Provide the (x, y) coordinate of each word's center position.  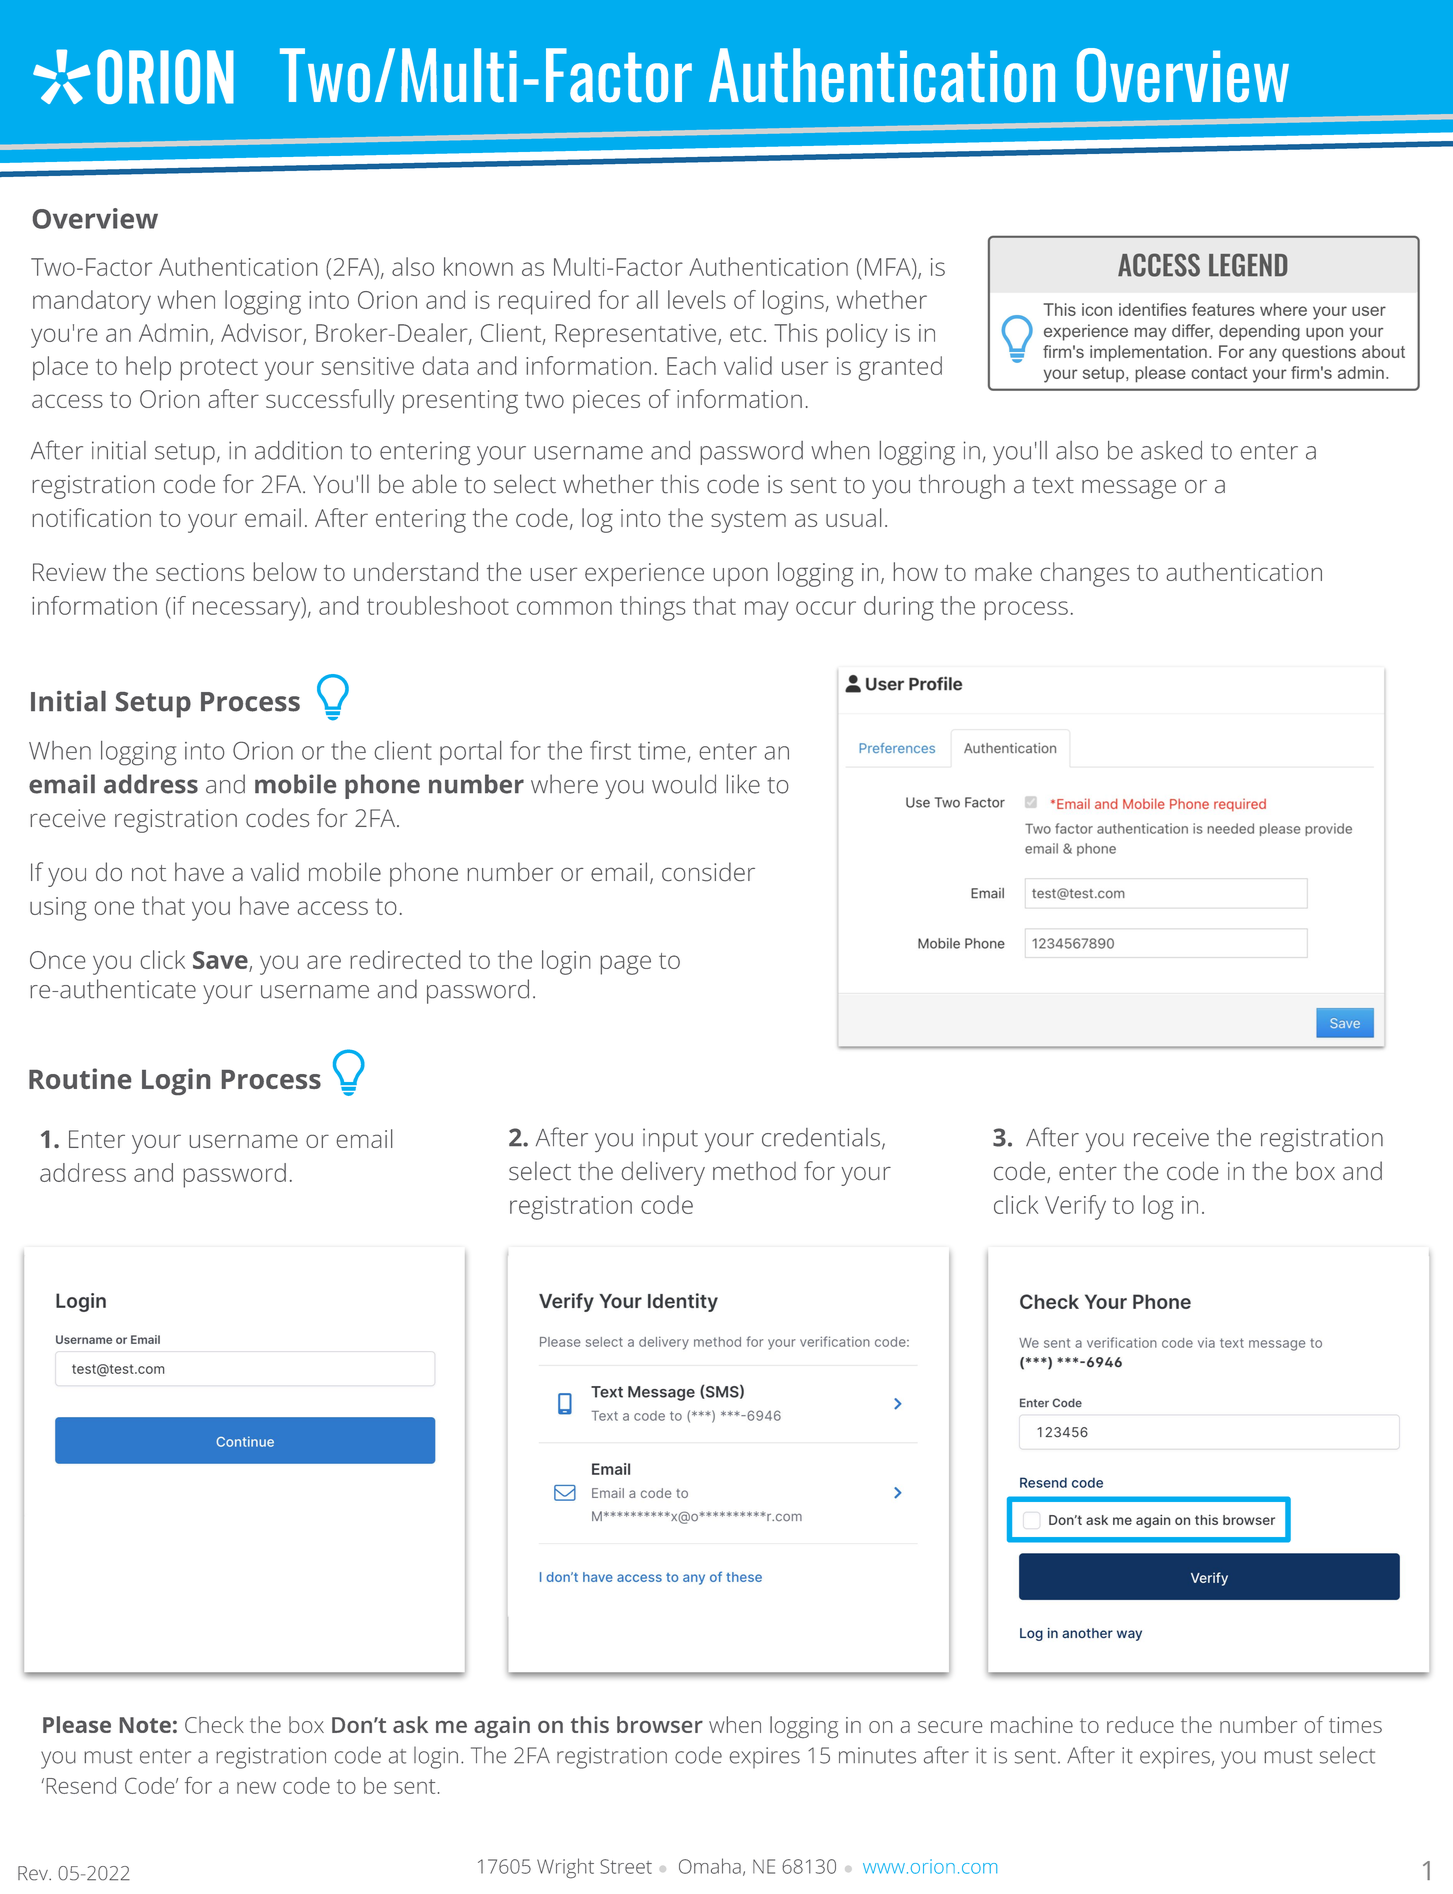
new (256, 1787)
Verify (1075, 1207)
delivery (663, 1173)
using (58, 909)
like (743, 784)
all (647, 299)
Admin (173, 332)
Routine (80, 1078)
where (564, 784)
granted (900, 368)
